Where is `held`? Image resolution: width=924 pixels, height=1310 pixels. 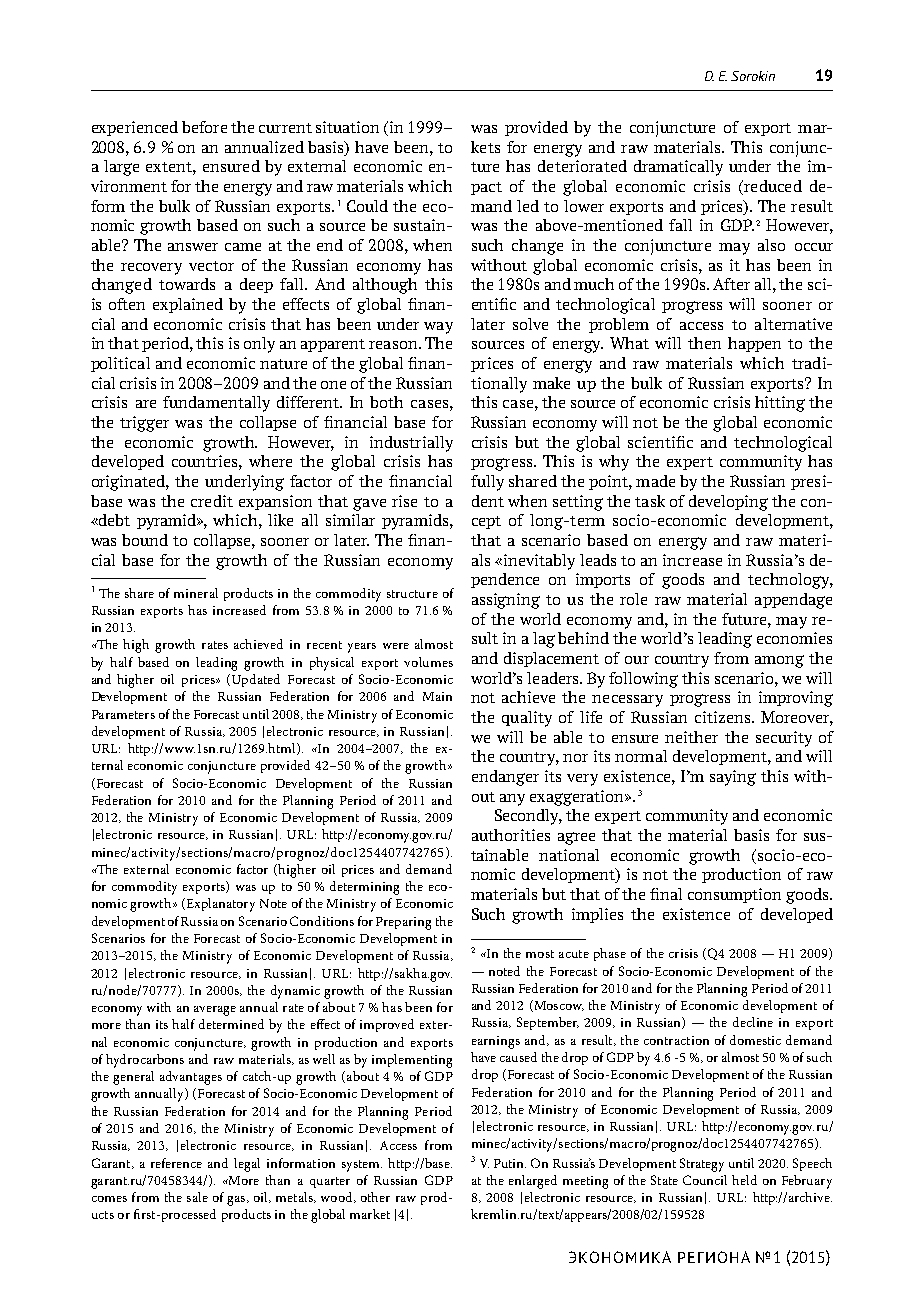 held is located at coordinates (744, 1180).
